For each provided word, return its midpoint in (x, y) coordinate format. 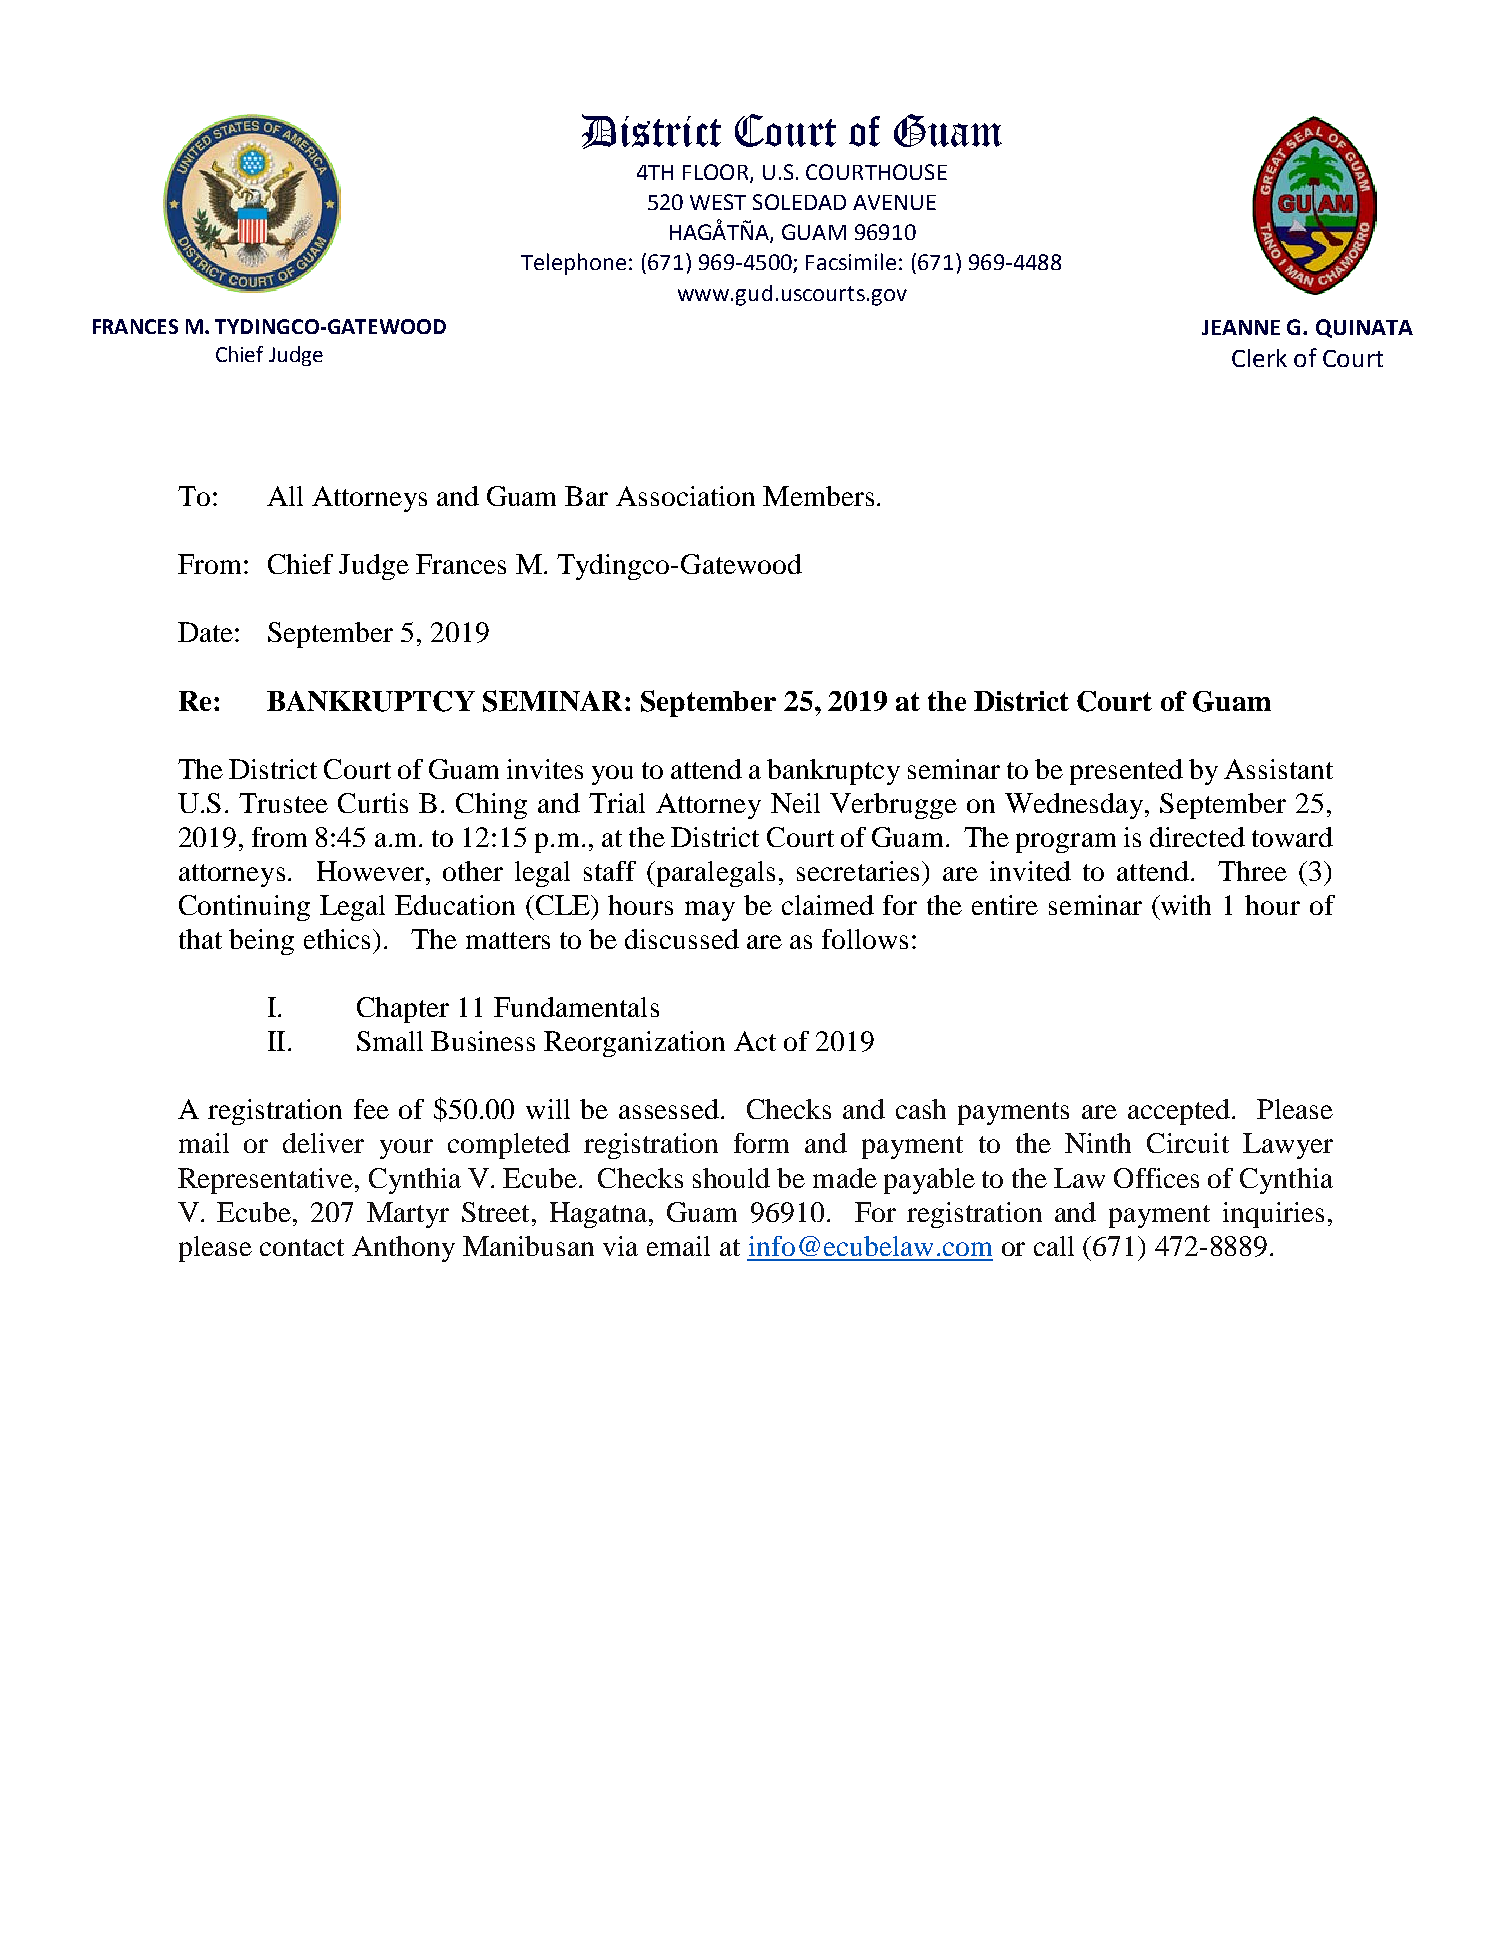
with (1185, 905)
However (372, 871)
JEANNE (1241, 327)
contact (302, 1247)
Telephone (573, 264)
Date (205, 632)
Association (685, 496)
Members (818, 496)
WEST (718, 202)
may (710, 911)
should (731, 1178)
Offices (1156, 1178)
